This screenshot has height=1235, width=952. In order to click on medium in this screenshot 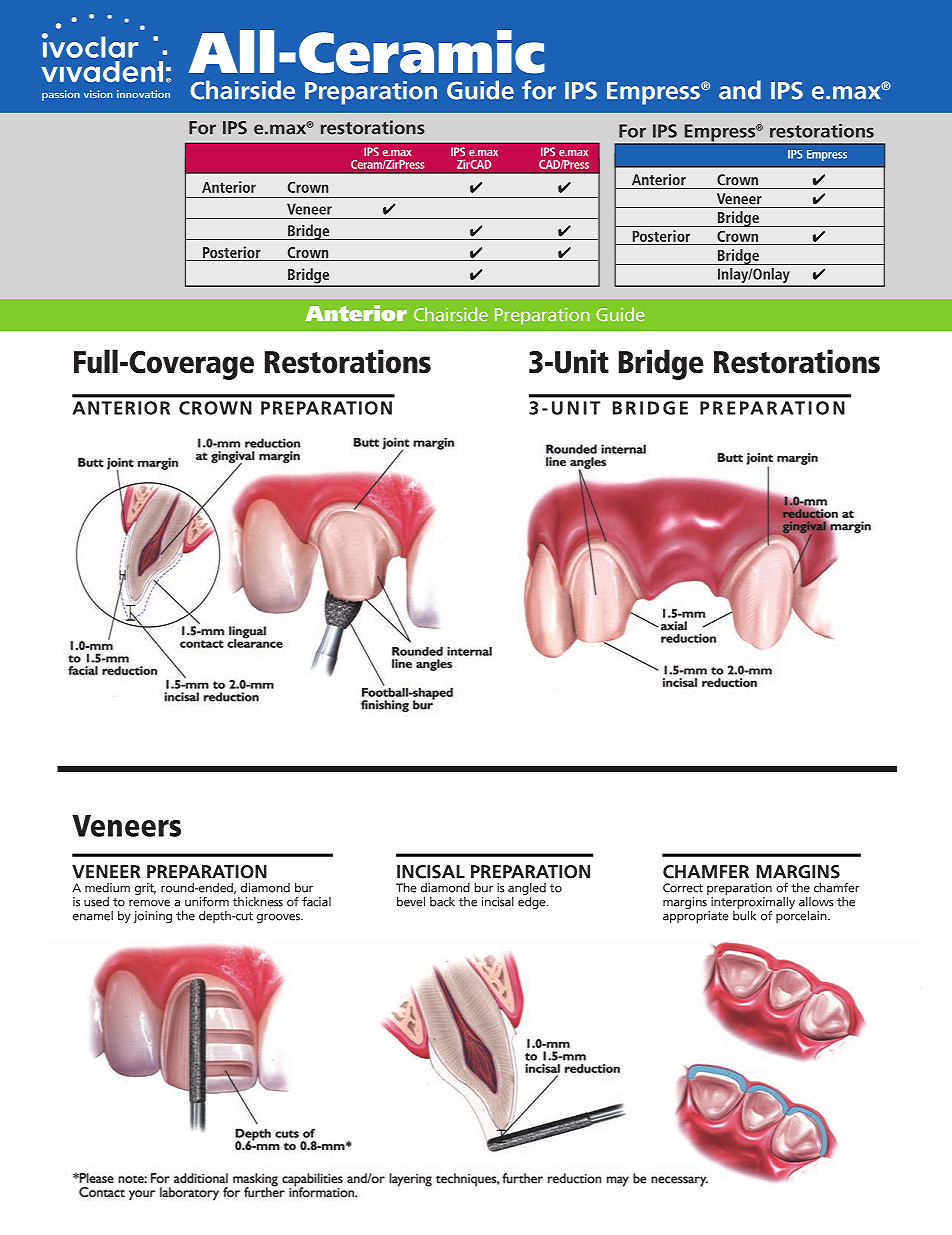, I will do `click(107, 888)`.
